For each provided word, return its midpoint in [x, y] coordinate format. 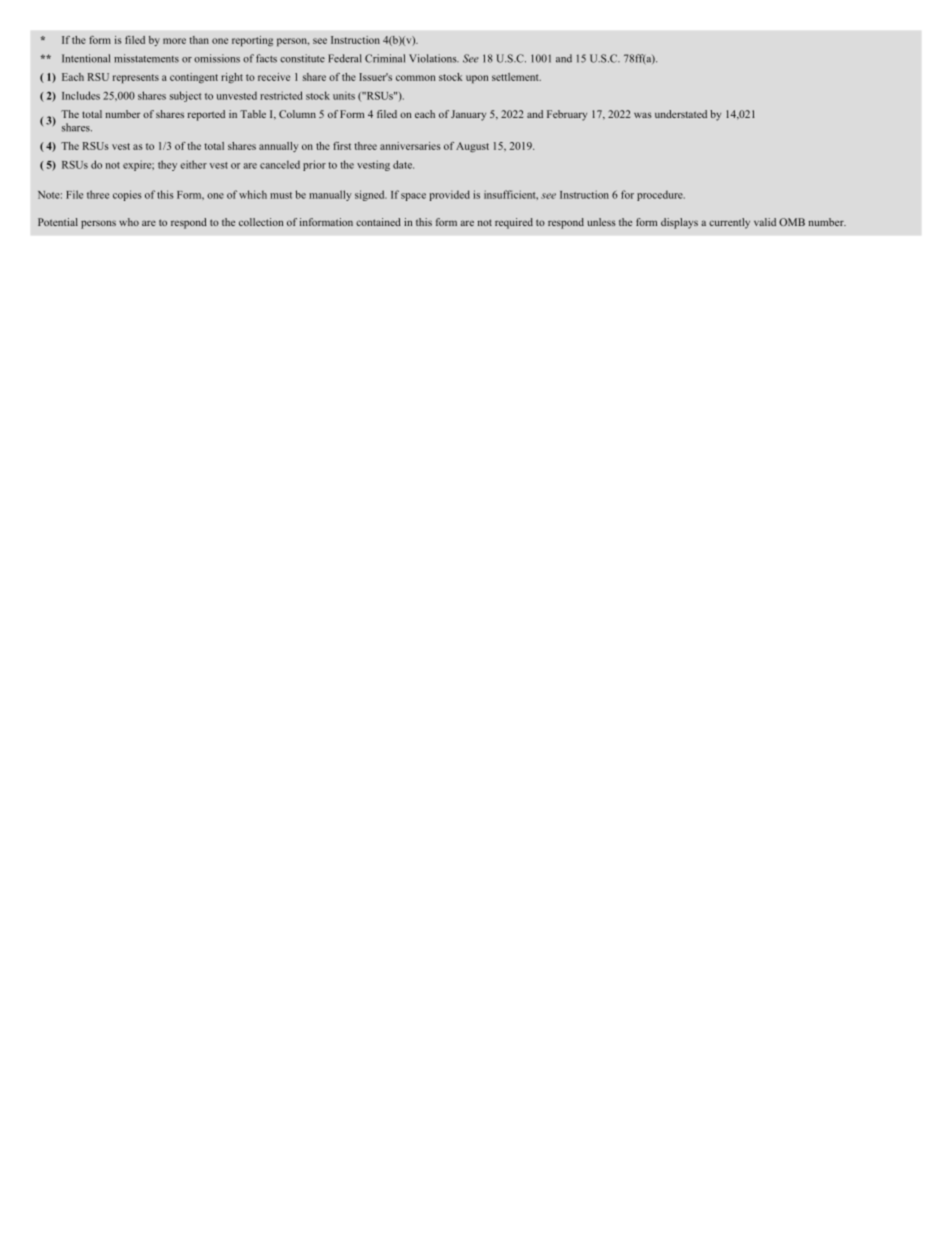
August [472, 147]
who [129, 222]
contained [378, 222]
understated [681, 114]
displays [679, 223]
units [344, 95]
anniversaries [410, 146]
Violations [434, 58]
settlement [516, 77]
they [167, 165]
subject [185, 96]
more [174, 41]
